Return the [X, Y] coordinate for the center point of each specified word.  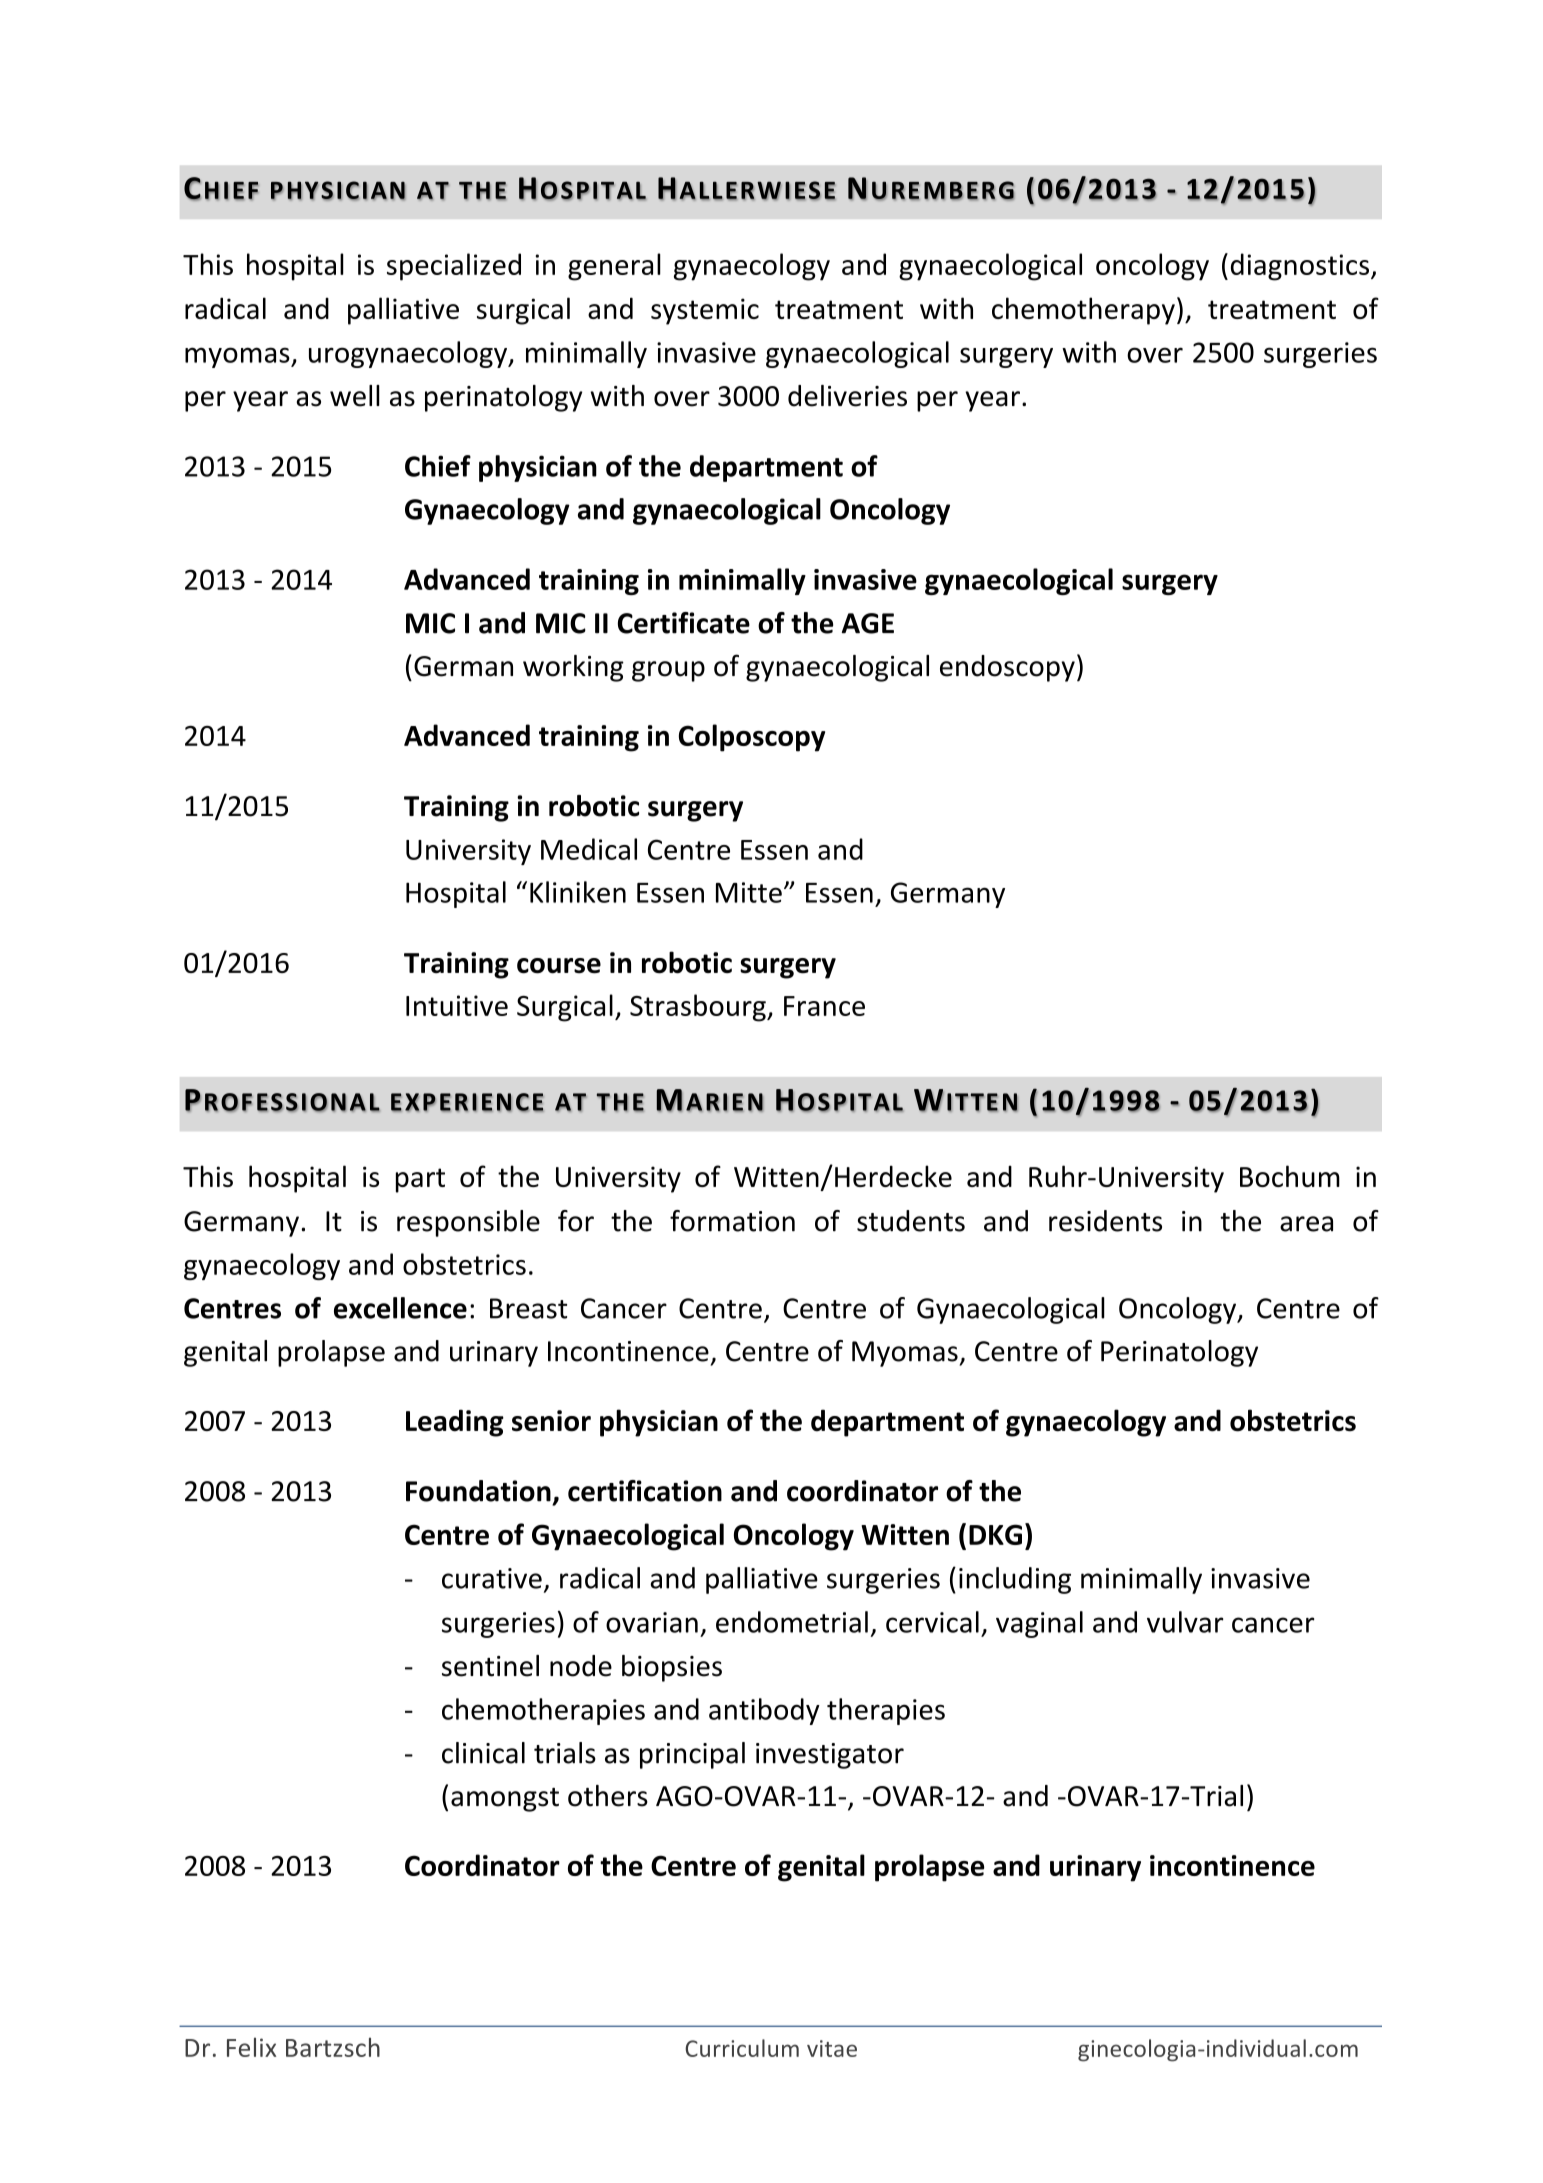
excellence [400, 1308]
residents [1105, 1221]
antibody [764, 1711]
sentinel [490, 1666]
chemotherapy [1083, 311]
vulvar [1185, 1622]
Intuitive [457, 1005]
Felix [251, 2047]
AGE [868, 623]
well [355, 396]
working [573, 668]
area [1306, 1224]
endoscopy [1007, 668]
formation [732, 1221]
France [824, 1006]
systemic [705, 311]
